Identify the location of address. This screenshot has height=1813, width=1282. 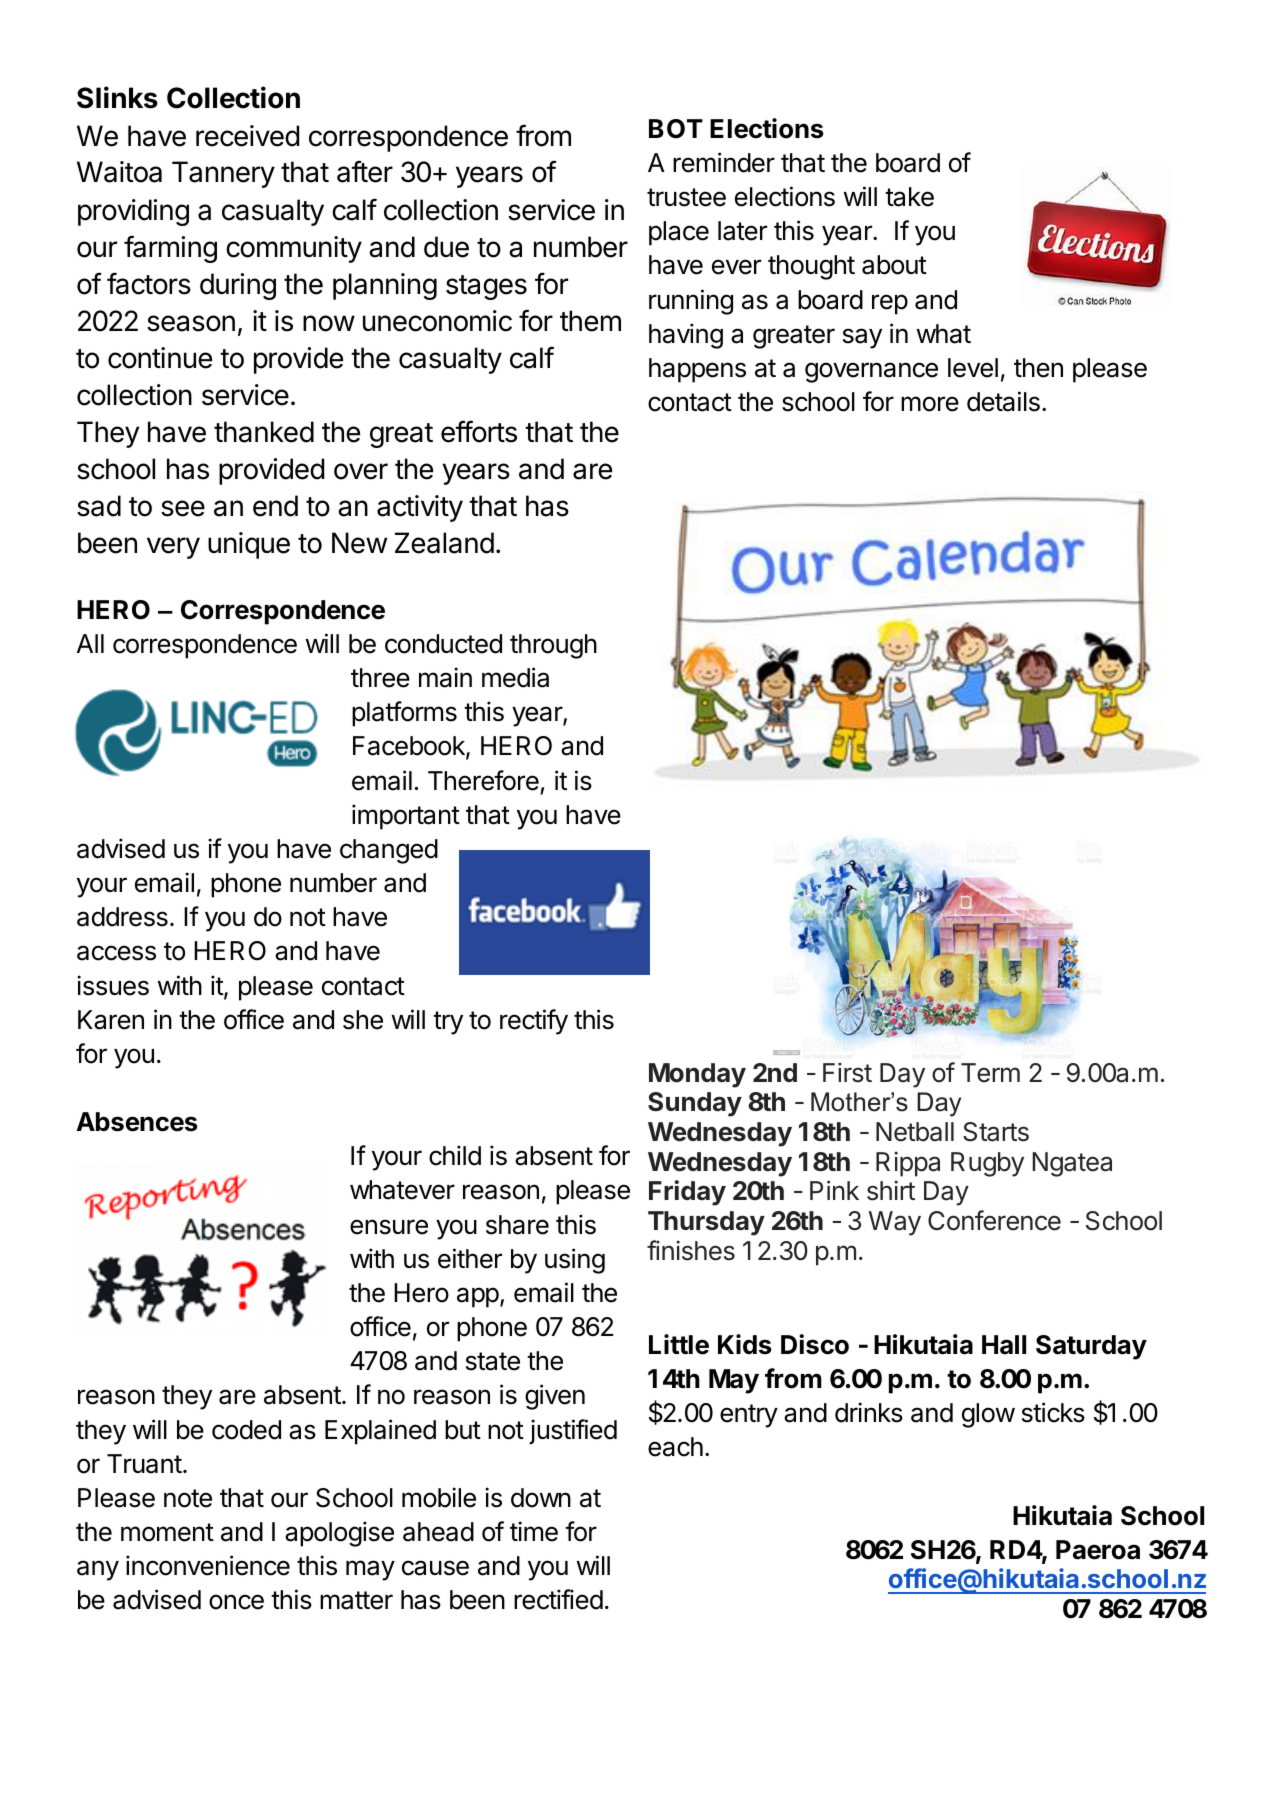
(122, 917).
